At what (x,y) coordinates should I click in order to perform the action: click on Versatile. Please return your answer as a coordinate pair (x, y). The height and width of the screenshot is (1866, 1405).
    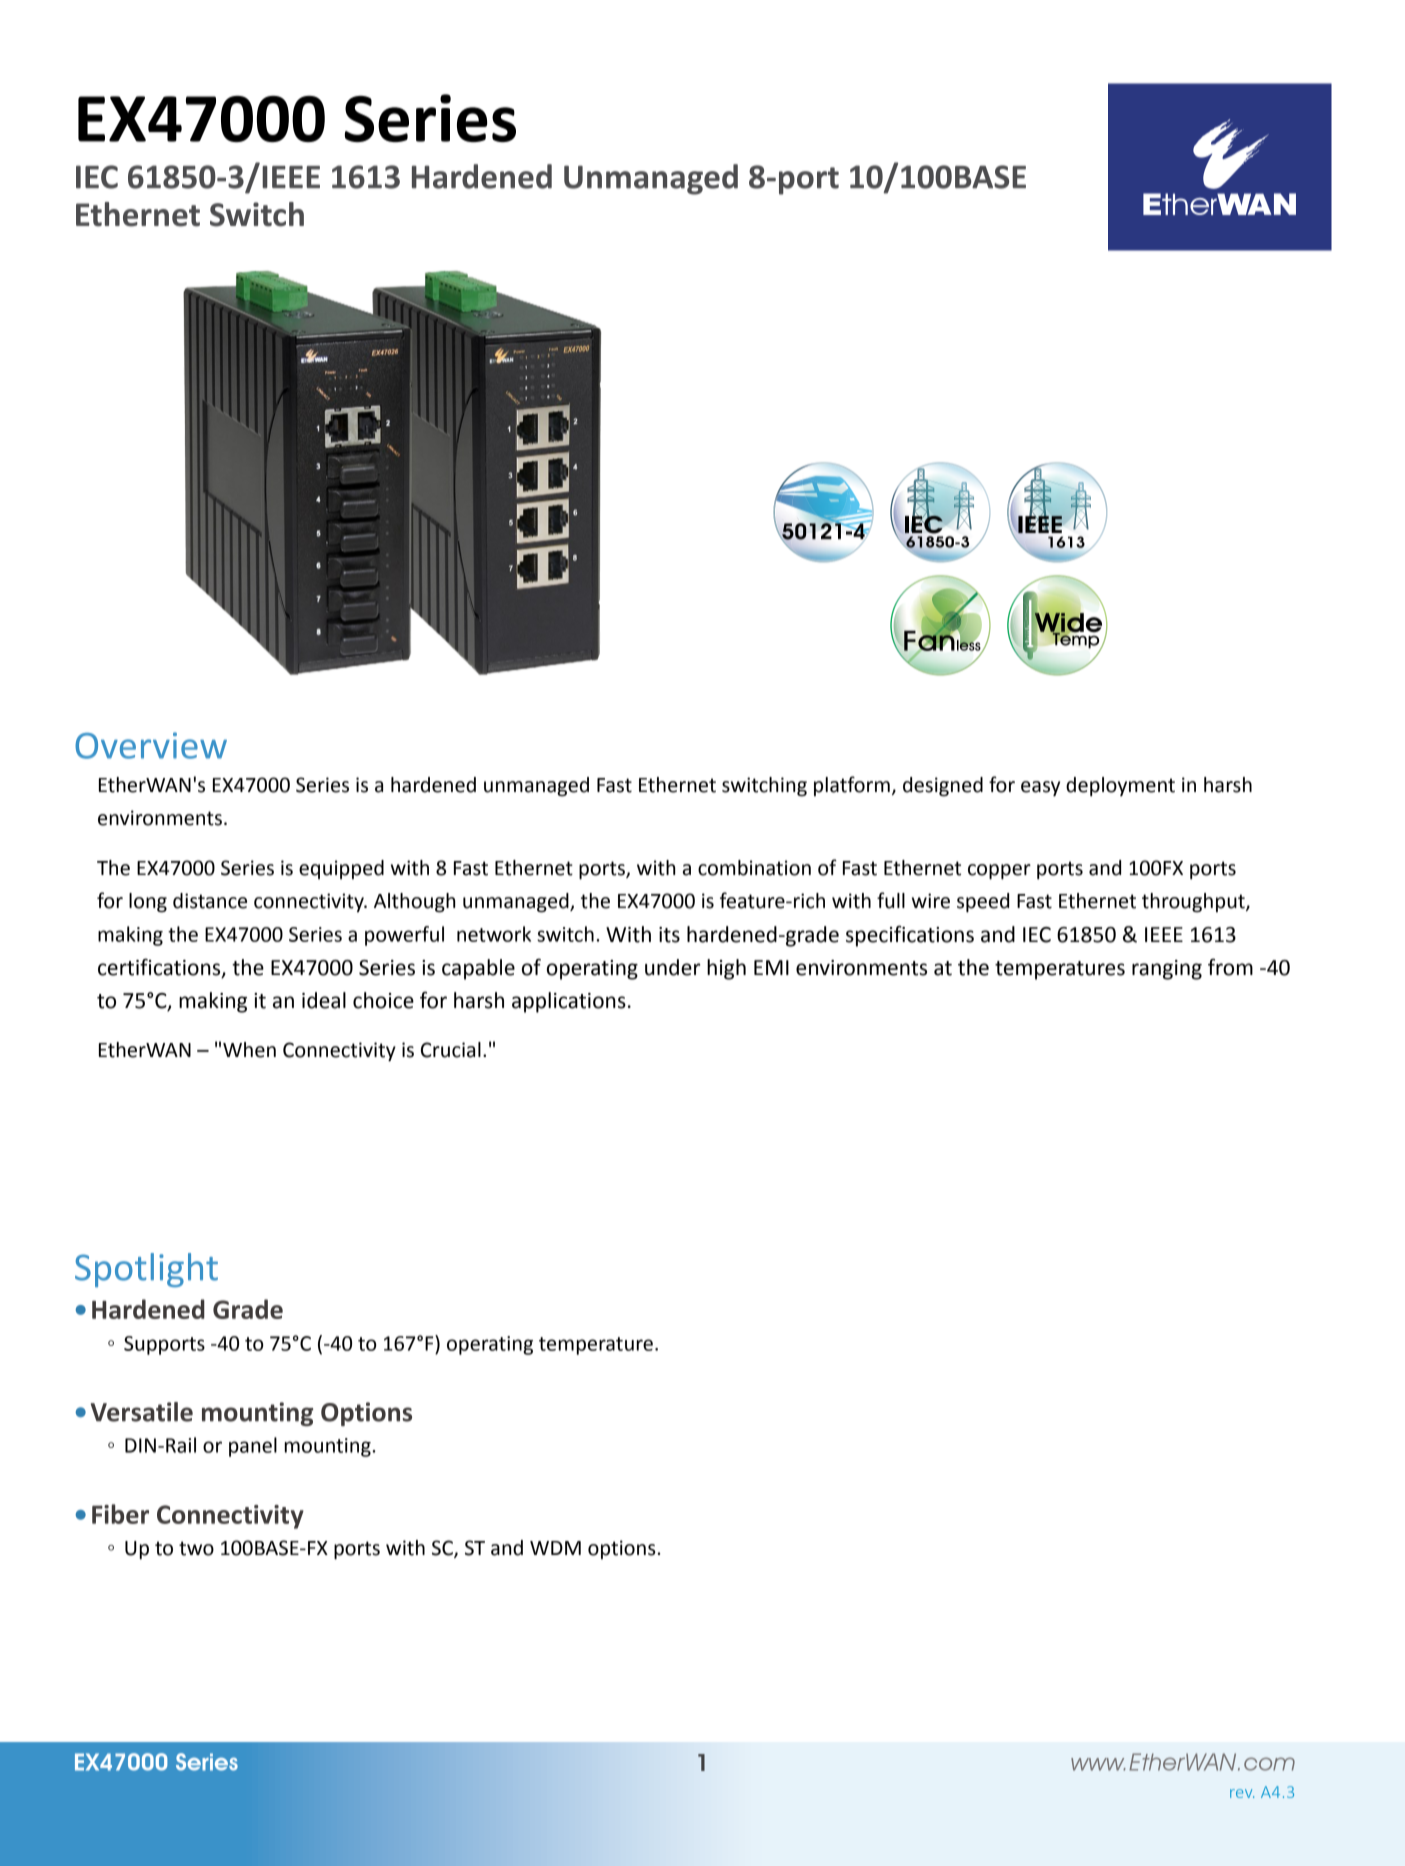
    Looking at the image, I should click on (142, 1412).
